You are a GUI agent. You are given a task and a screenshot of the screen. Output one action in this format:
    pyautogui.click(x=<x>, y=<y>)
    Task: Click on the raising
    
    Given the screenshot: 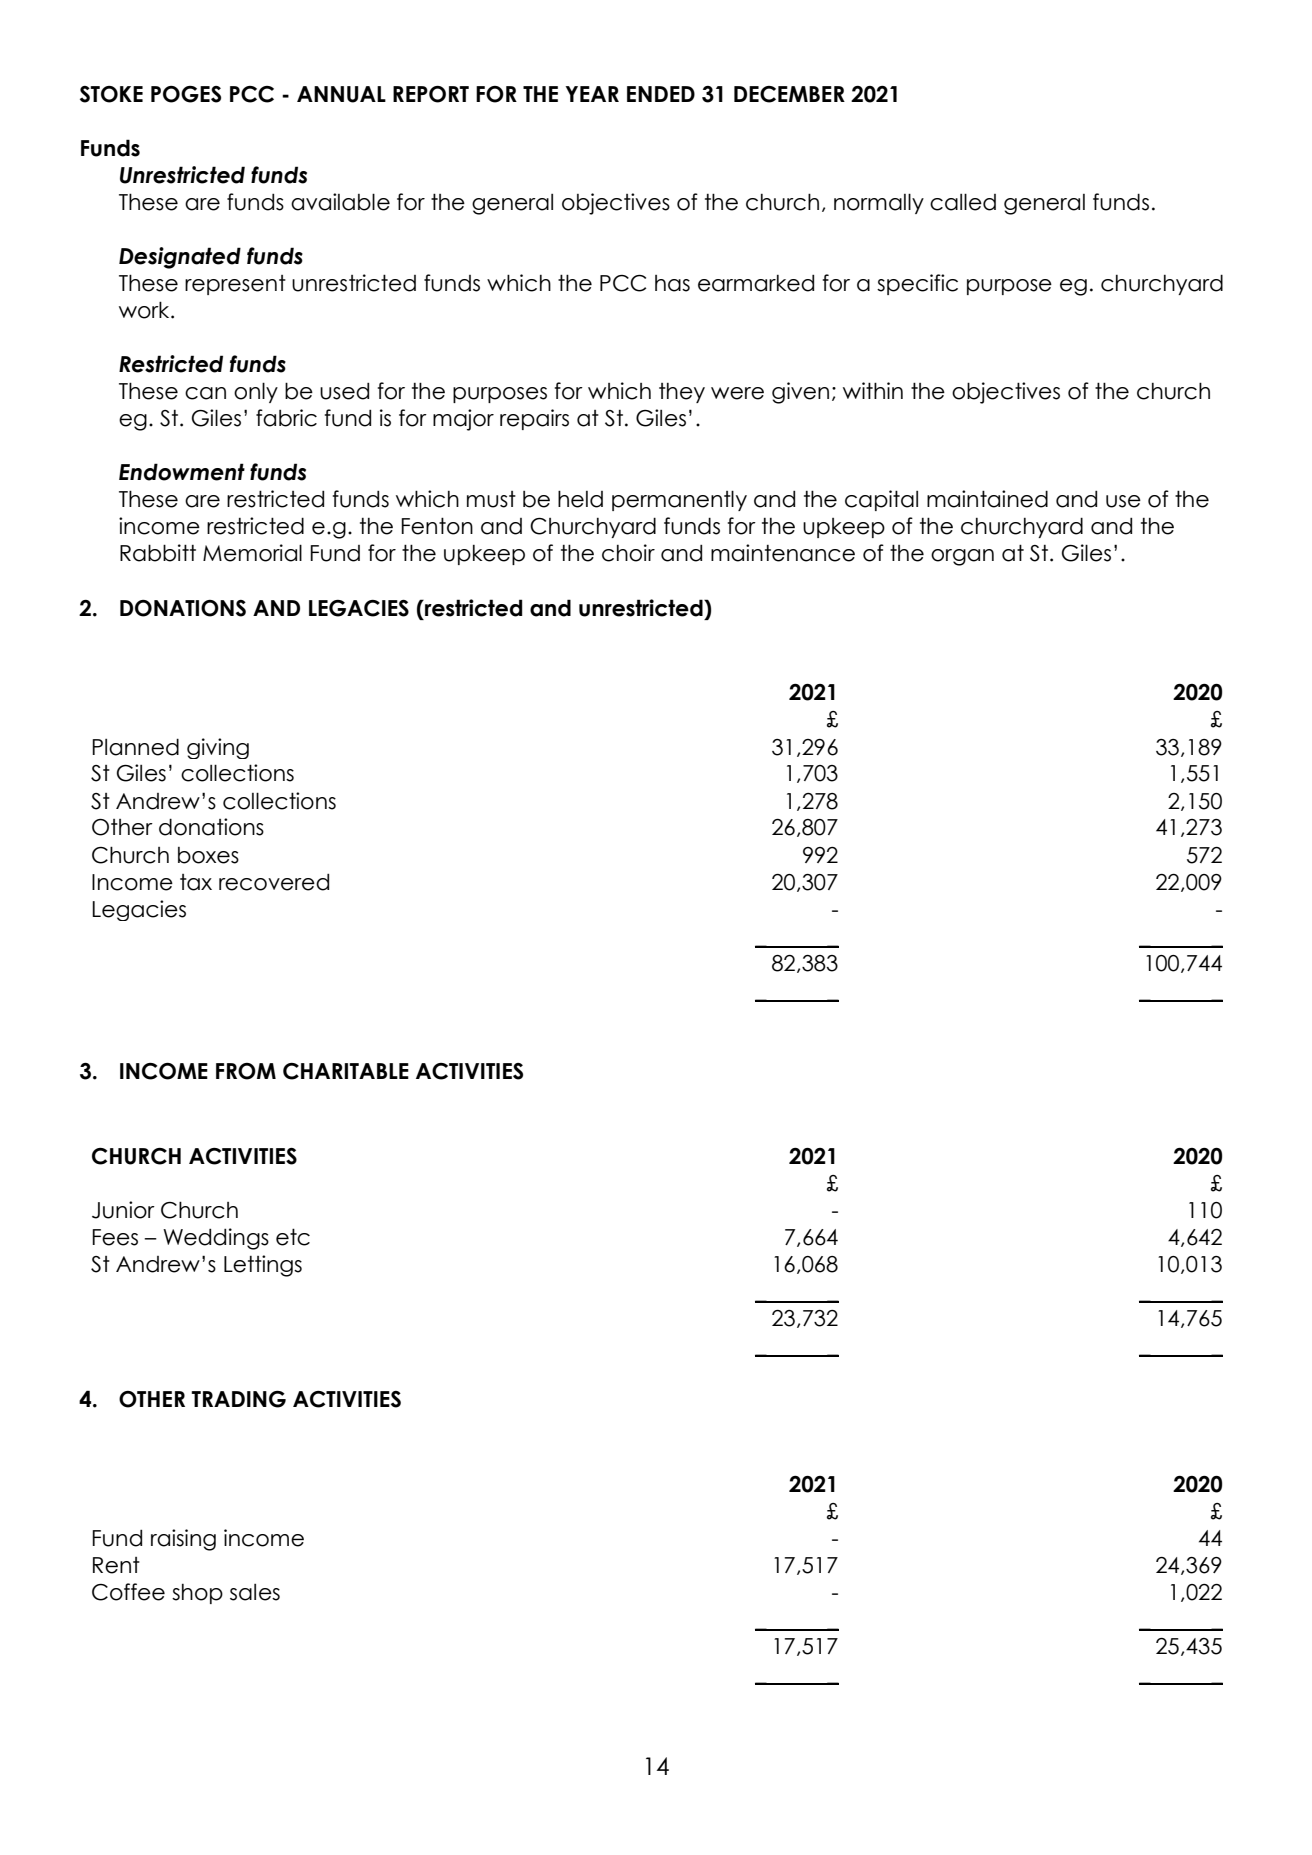 What is the action you would take?
    pyautogui.click(x=183, y=1540)
